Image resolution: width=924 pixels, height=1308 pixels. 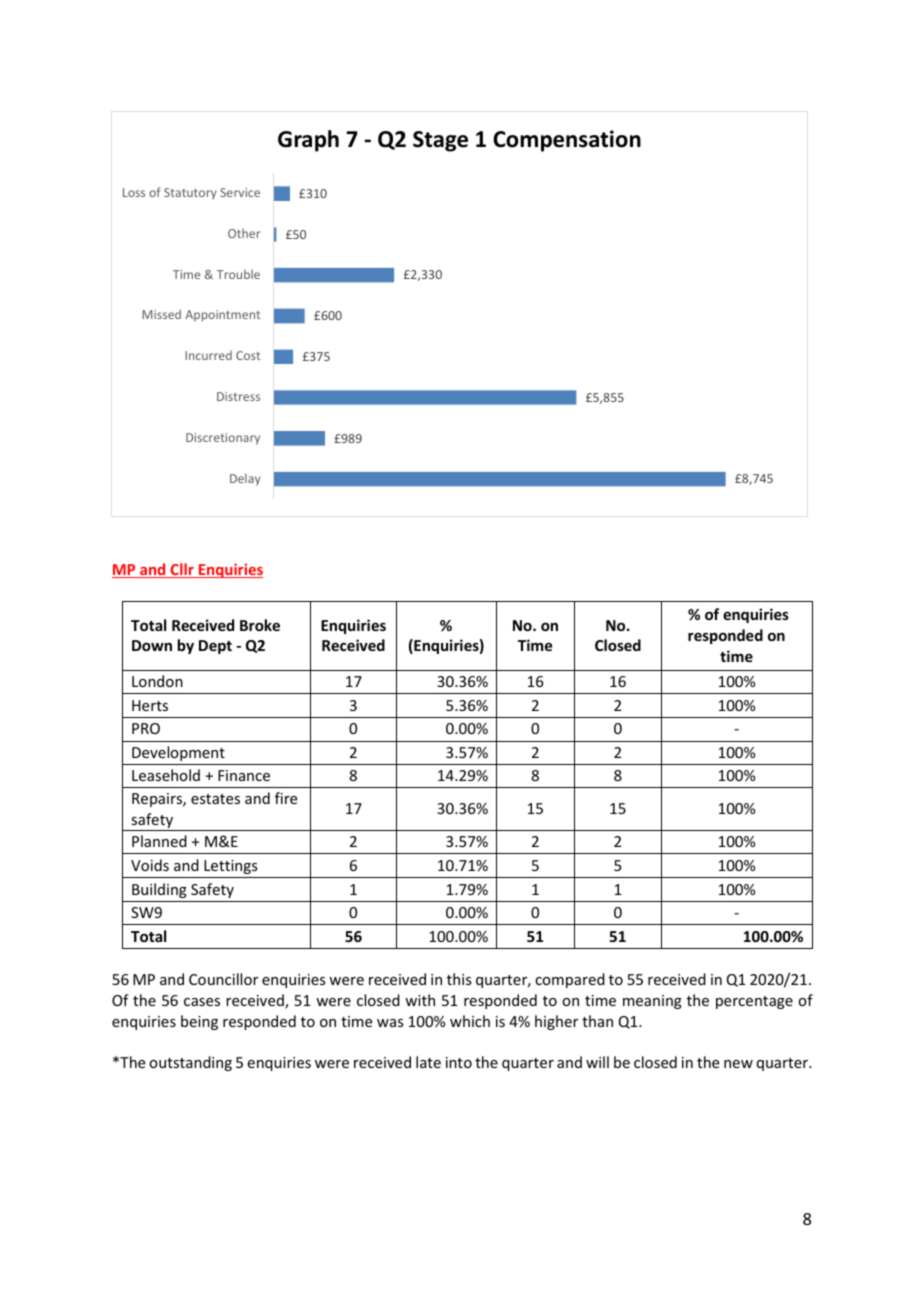 What do you see at coordinates (260, 625) in the screenshot?
I see `Broke` at bounding box center [260, 625].
